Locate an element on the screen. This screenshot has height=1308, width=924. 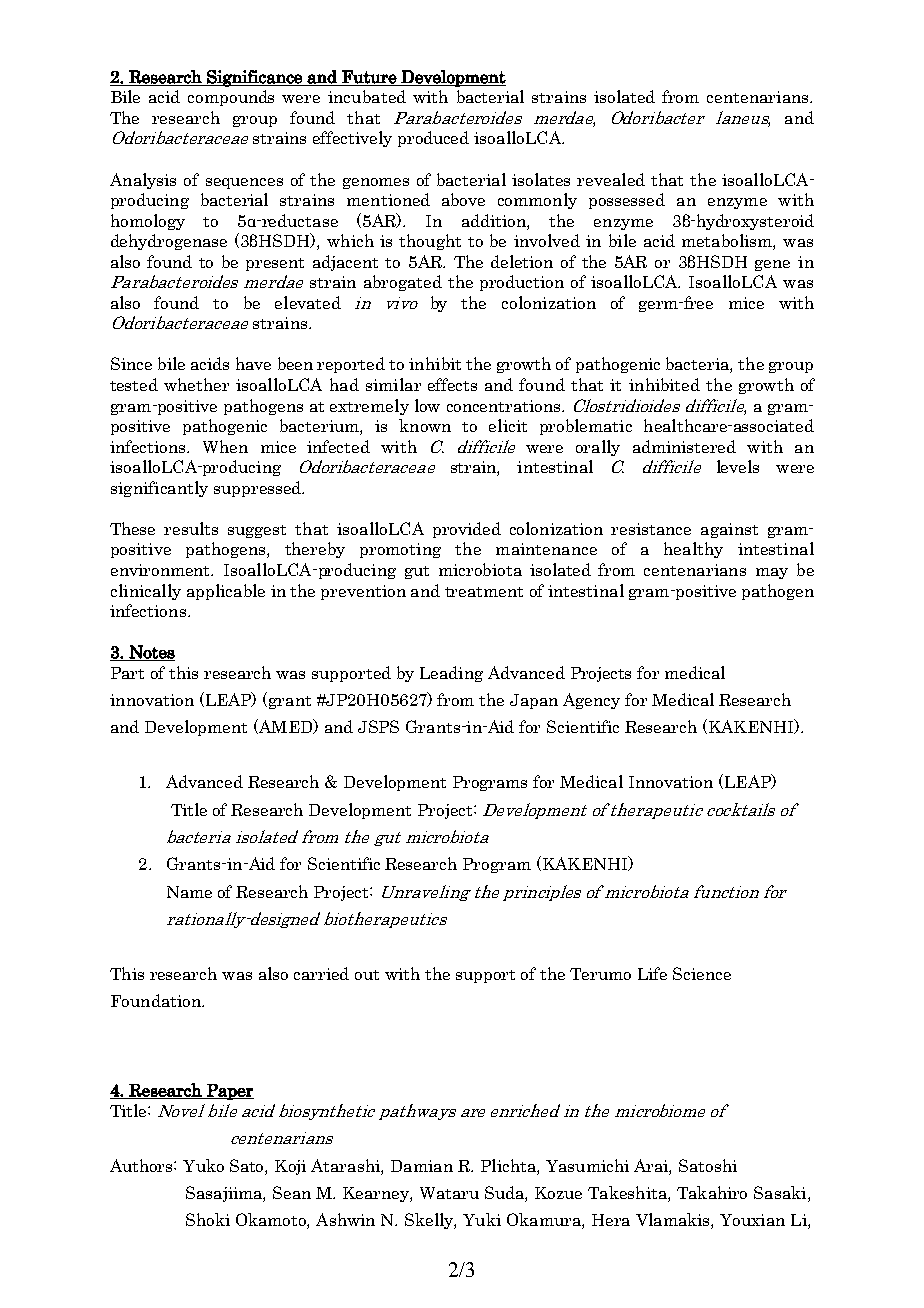
produced is located at coordinates (433, 139).
